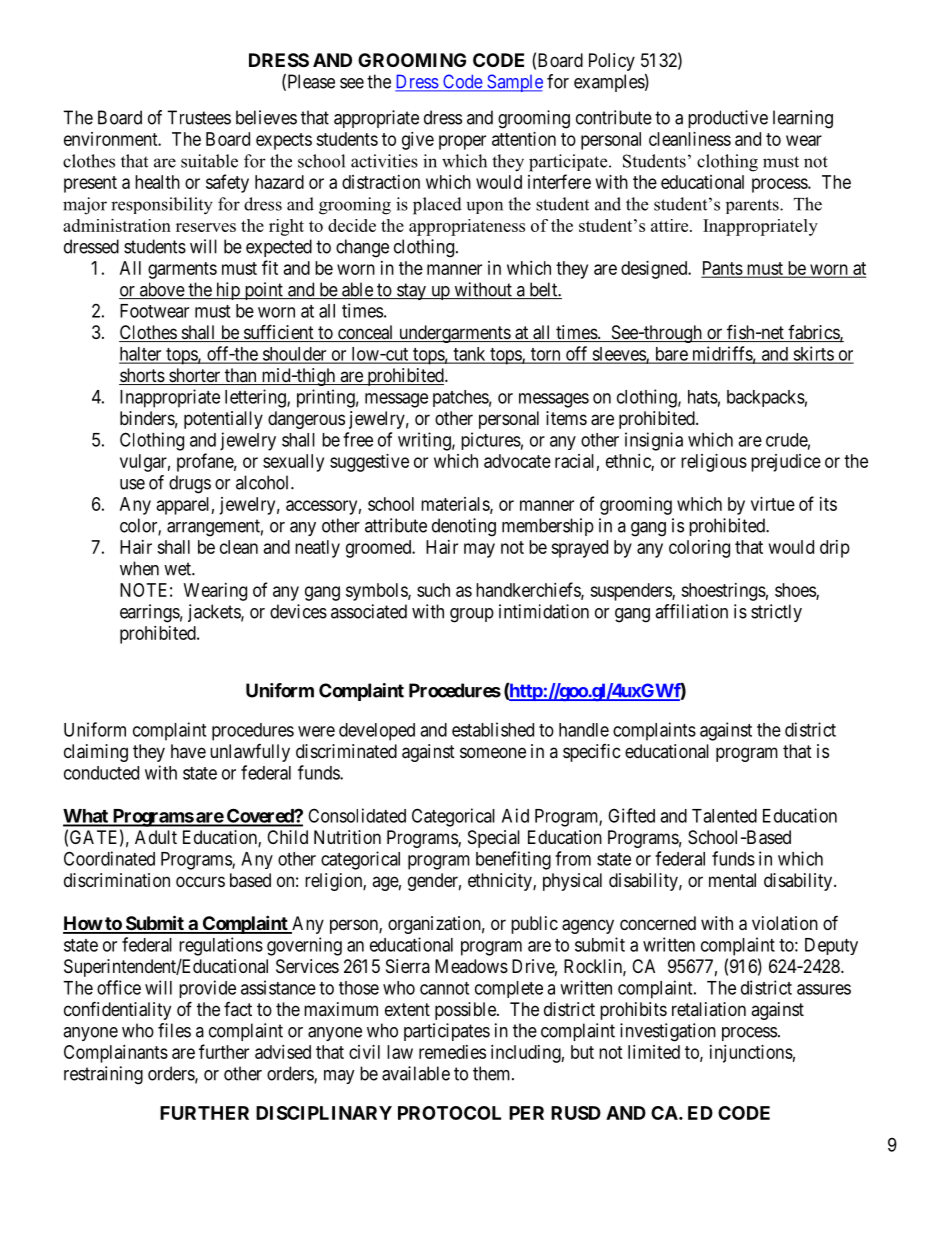 The image size is (952, 1233). I want to click on pictures, so click(491, 441).
